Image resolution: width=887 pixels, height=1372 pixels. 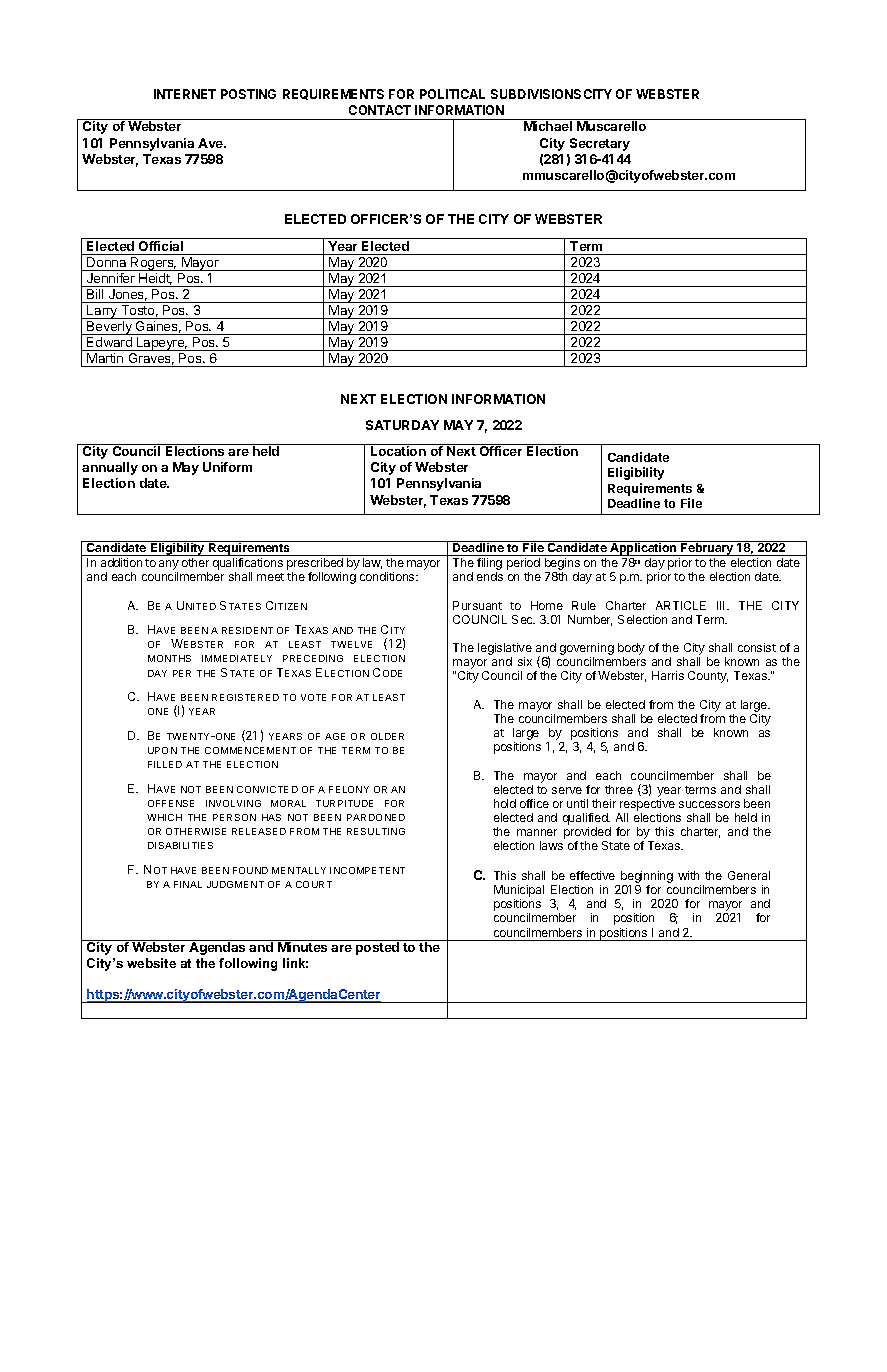 I want to click on February, so click(x=707, y=548).
